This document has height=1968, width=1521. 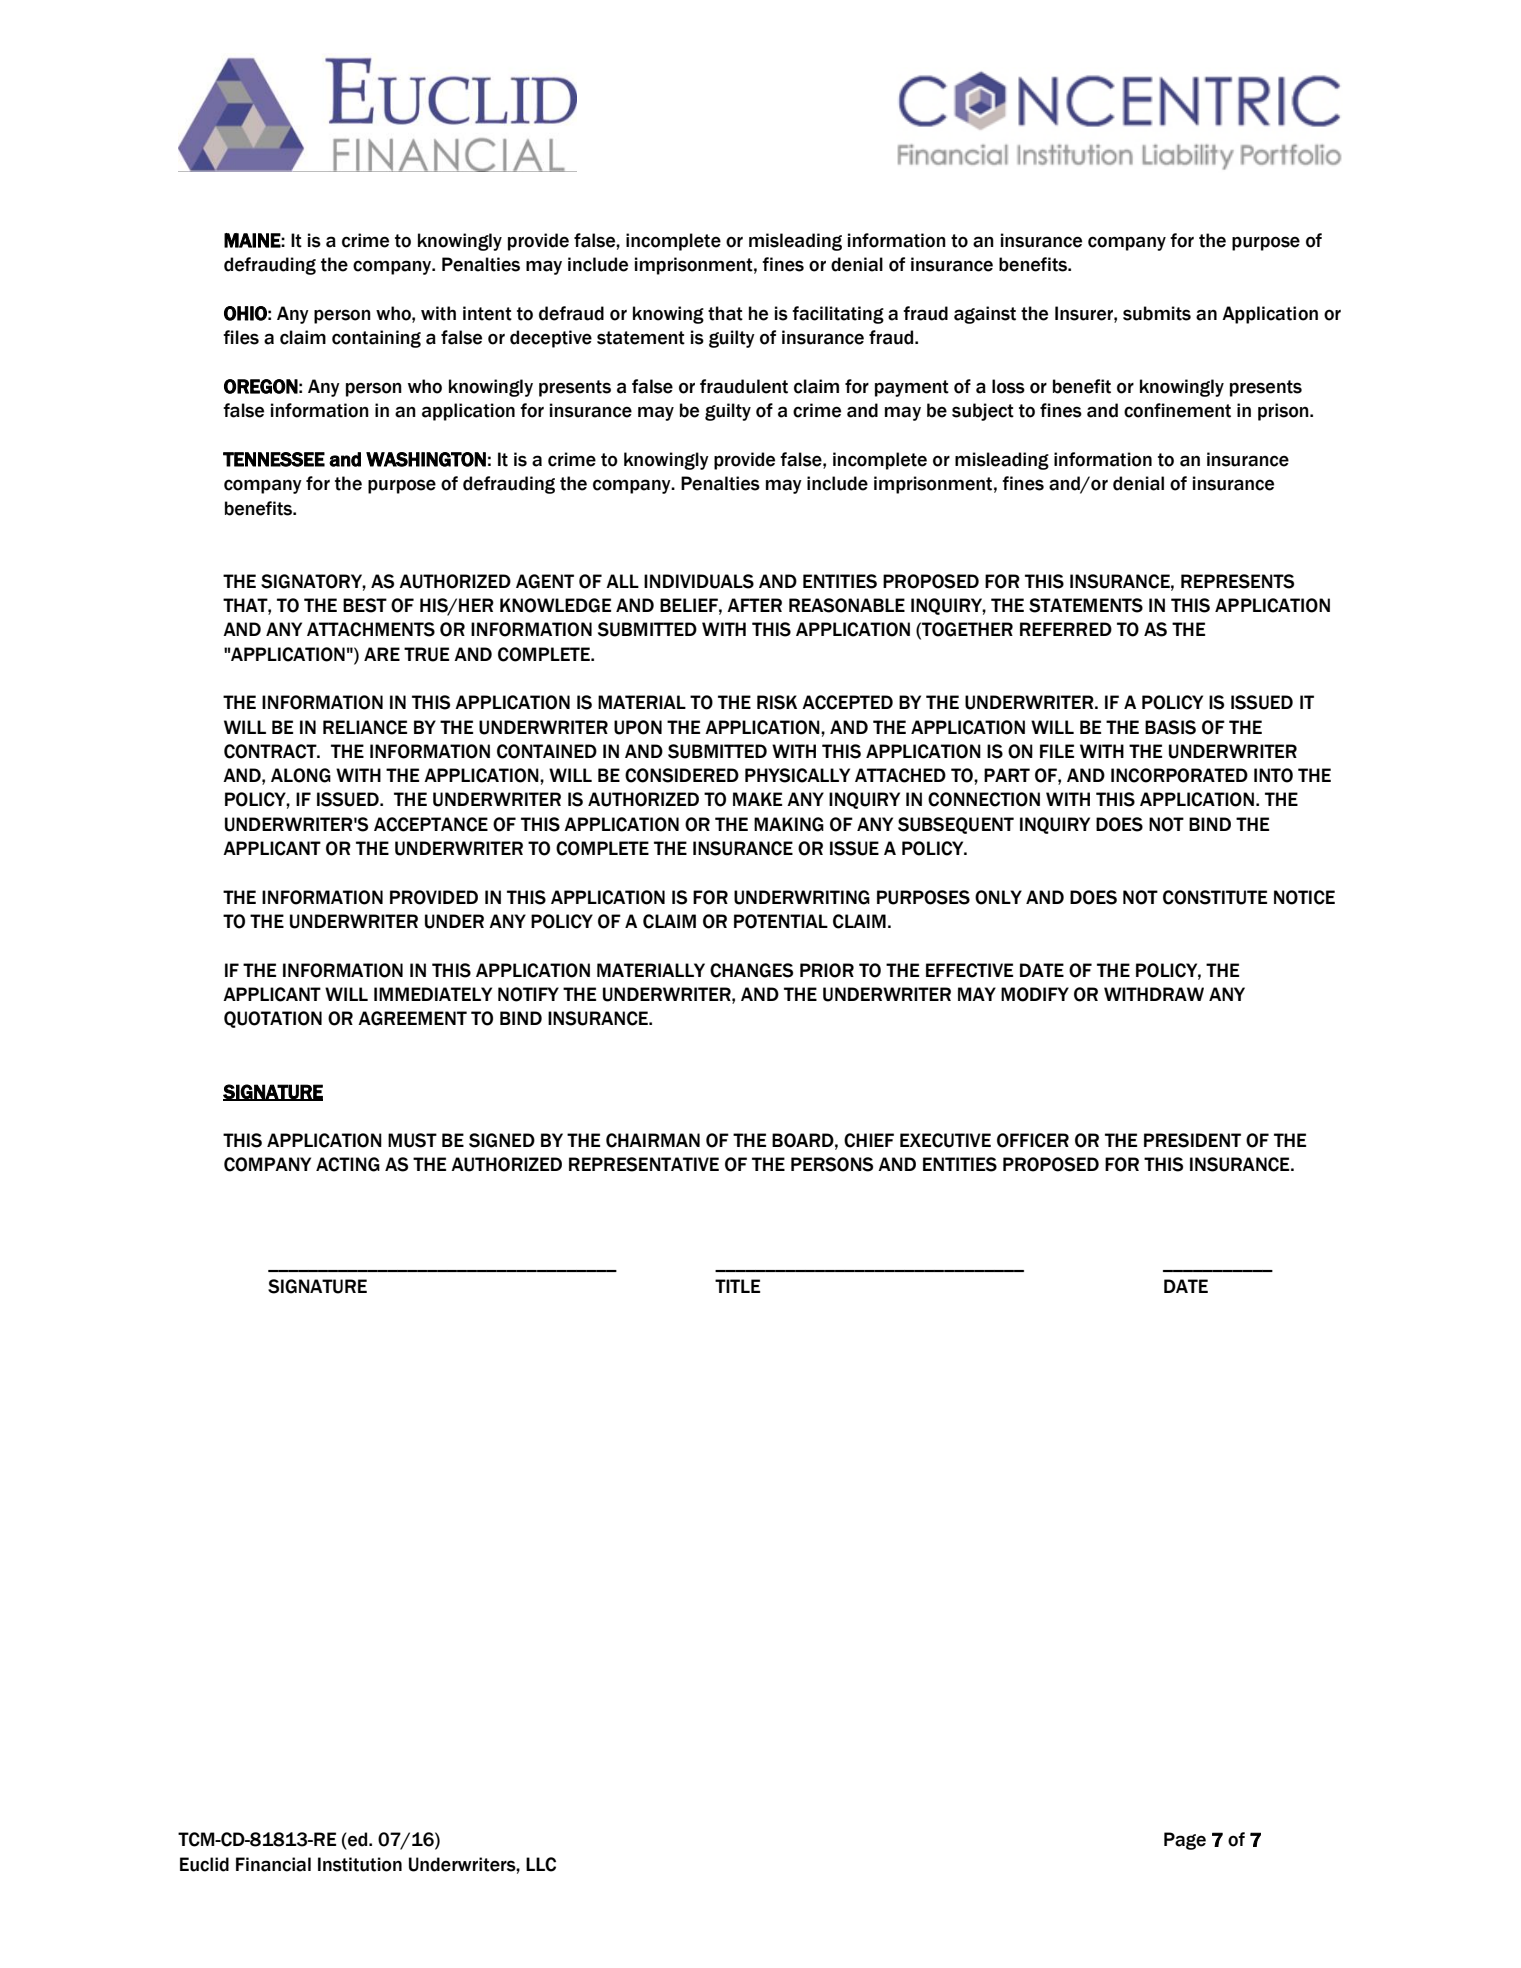 What do you see at coordinates (1215, 897) in the document?
I see `CONSTITUTE` at bounding box center [1215, 897].
